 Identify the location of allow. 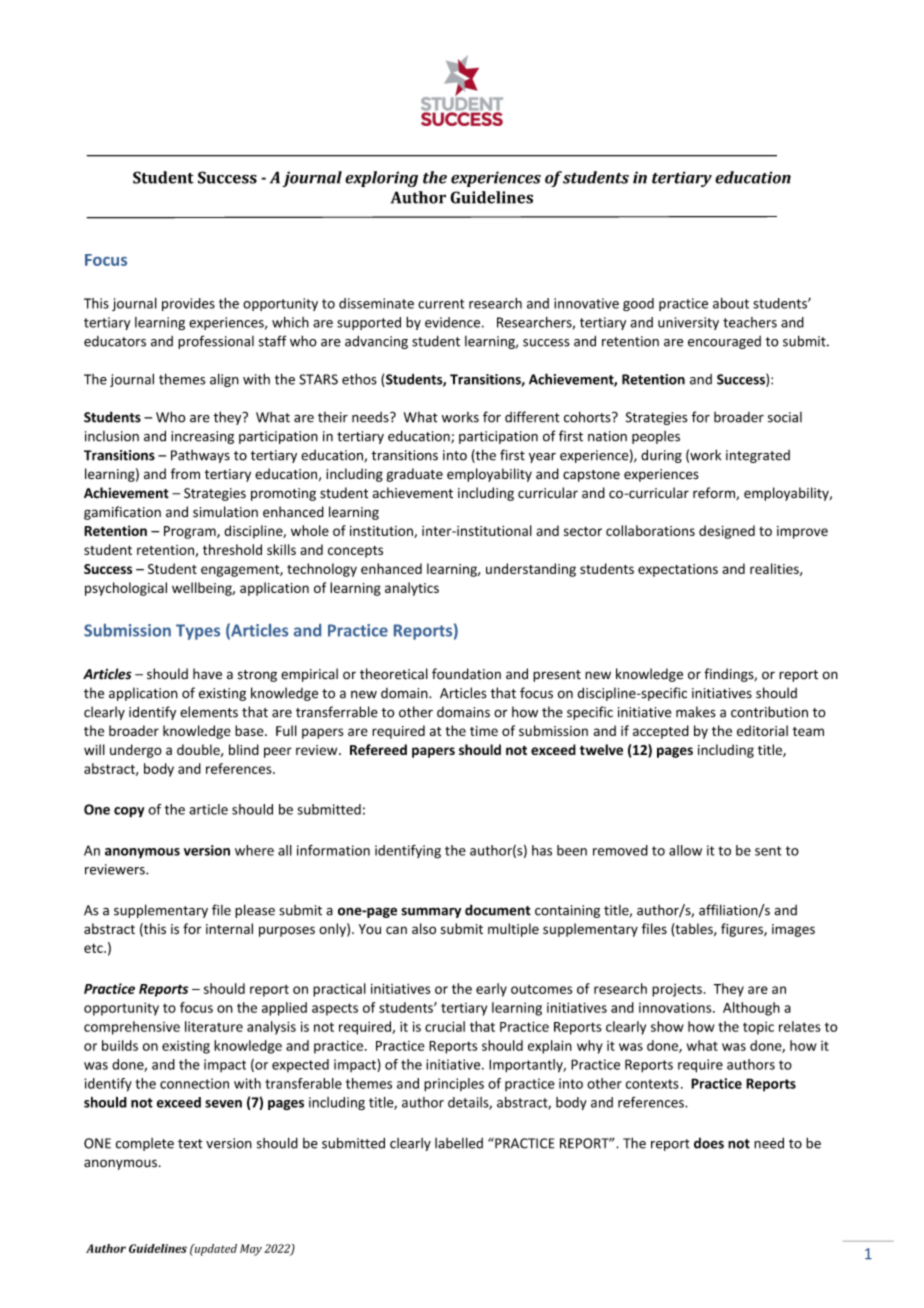
(685, 850).
